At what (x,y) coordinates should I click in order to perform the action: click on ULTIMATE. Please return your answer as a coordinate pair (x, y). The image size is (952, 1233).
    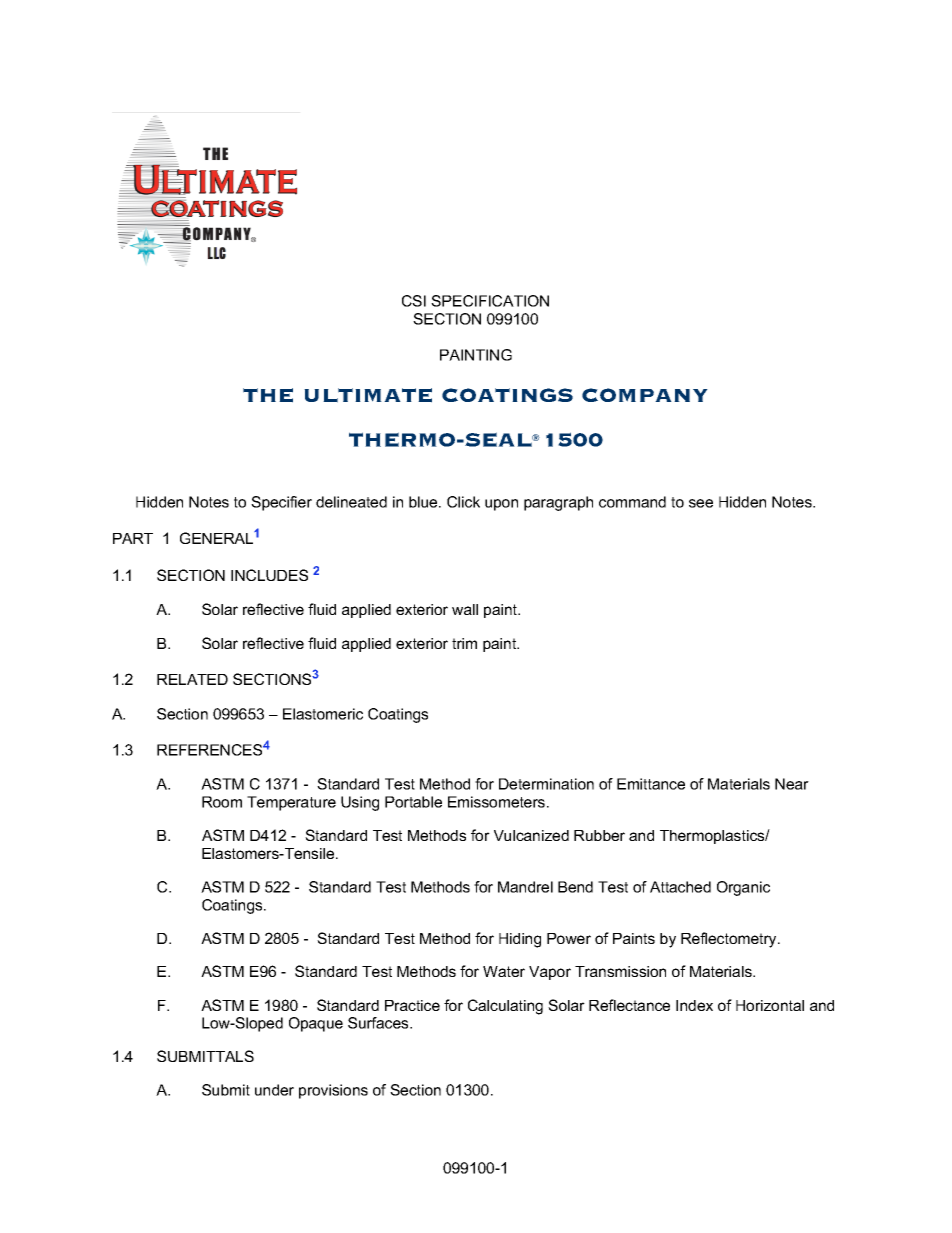
    Looking at the image, I should click on (368, 395).
